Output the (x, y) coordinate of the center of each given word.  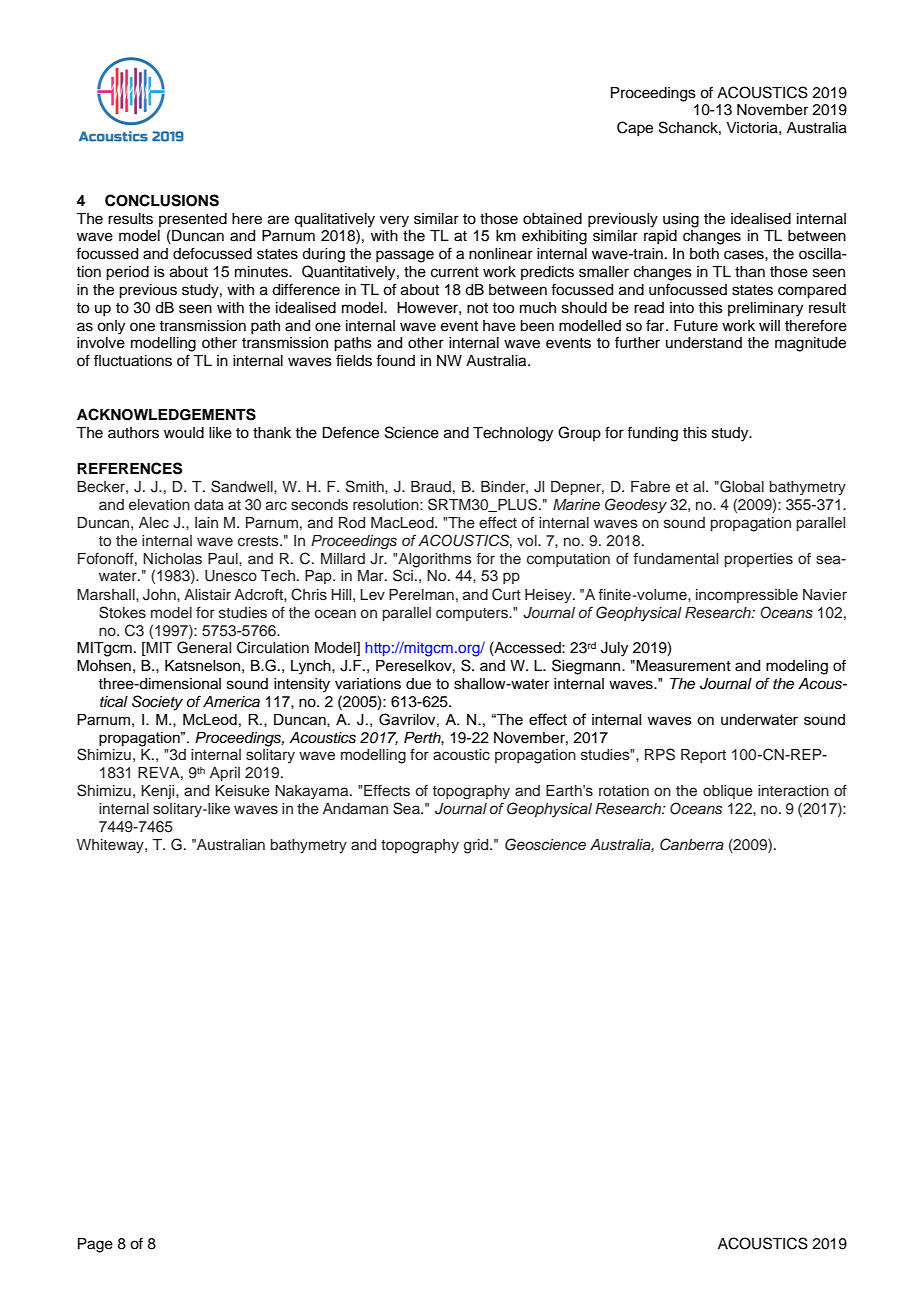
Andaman (355, 808)
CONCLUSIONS (162, 200)
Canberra (692, 844)
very (394, 221)
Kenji (159, 792)
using (681, 220)
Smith (366, 486)
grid (477, 846)
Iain (206, 522)
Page (95, 1245)
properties (758, 560)
